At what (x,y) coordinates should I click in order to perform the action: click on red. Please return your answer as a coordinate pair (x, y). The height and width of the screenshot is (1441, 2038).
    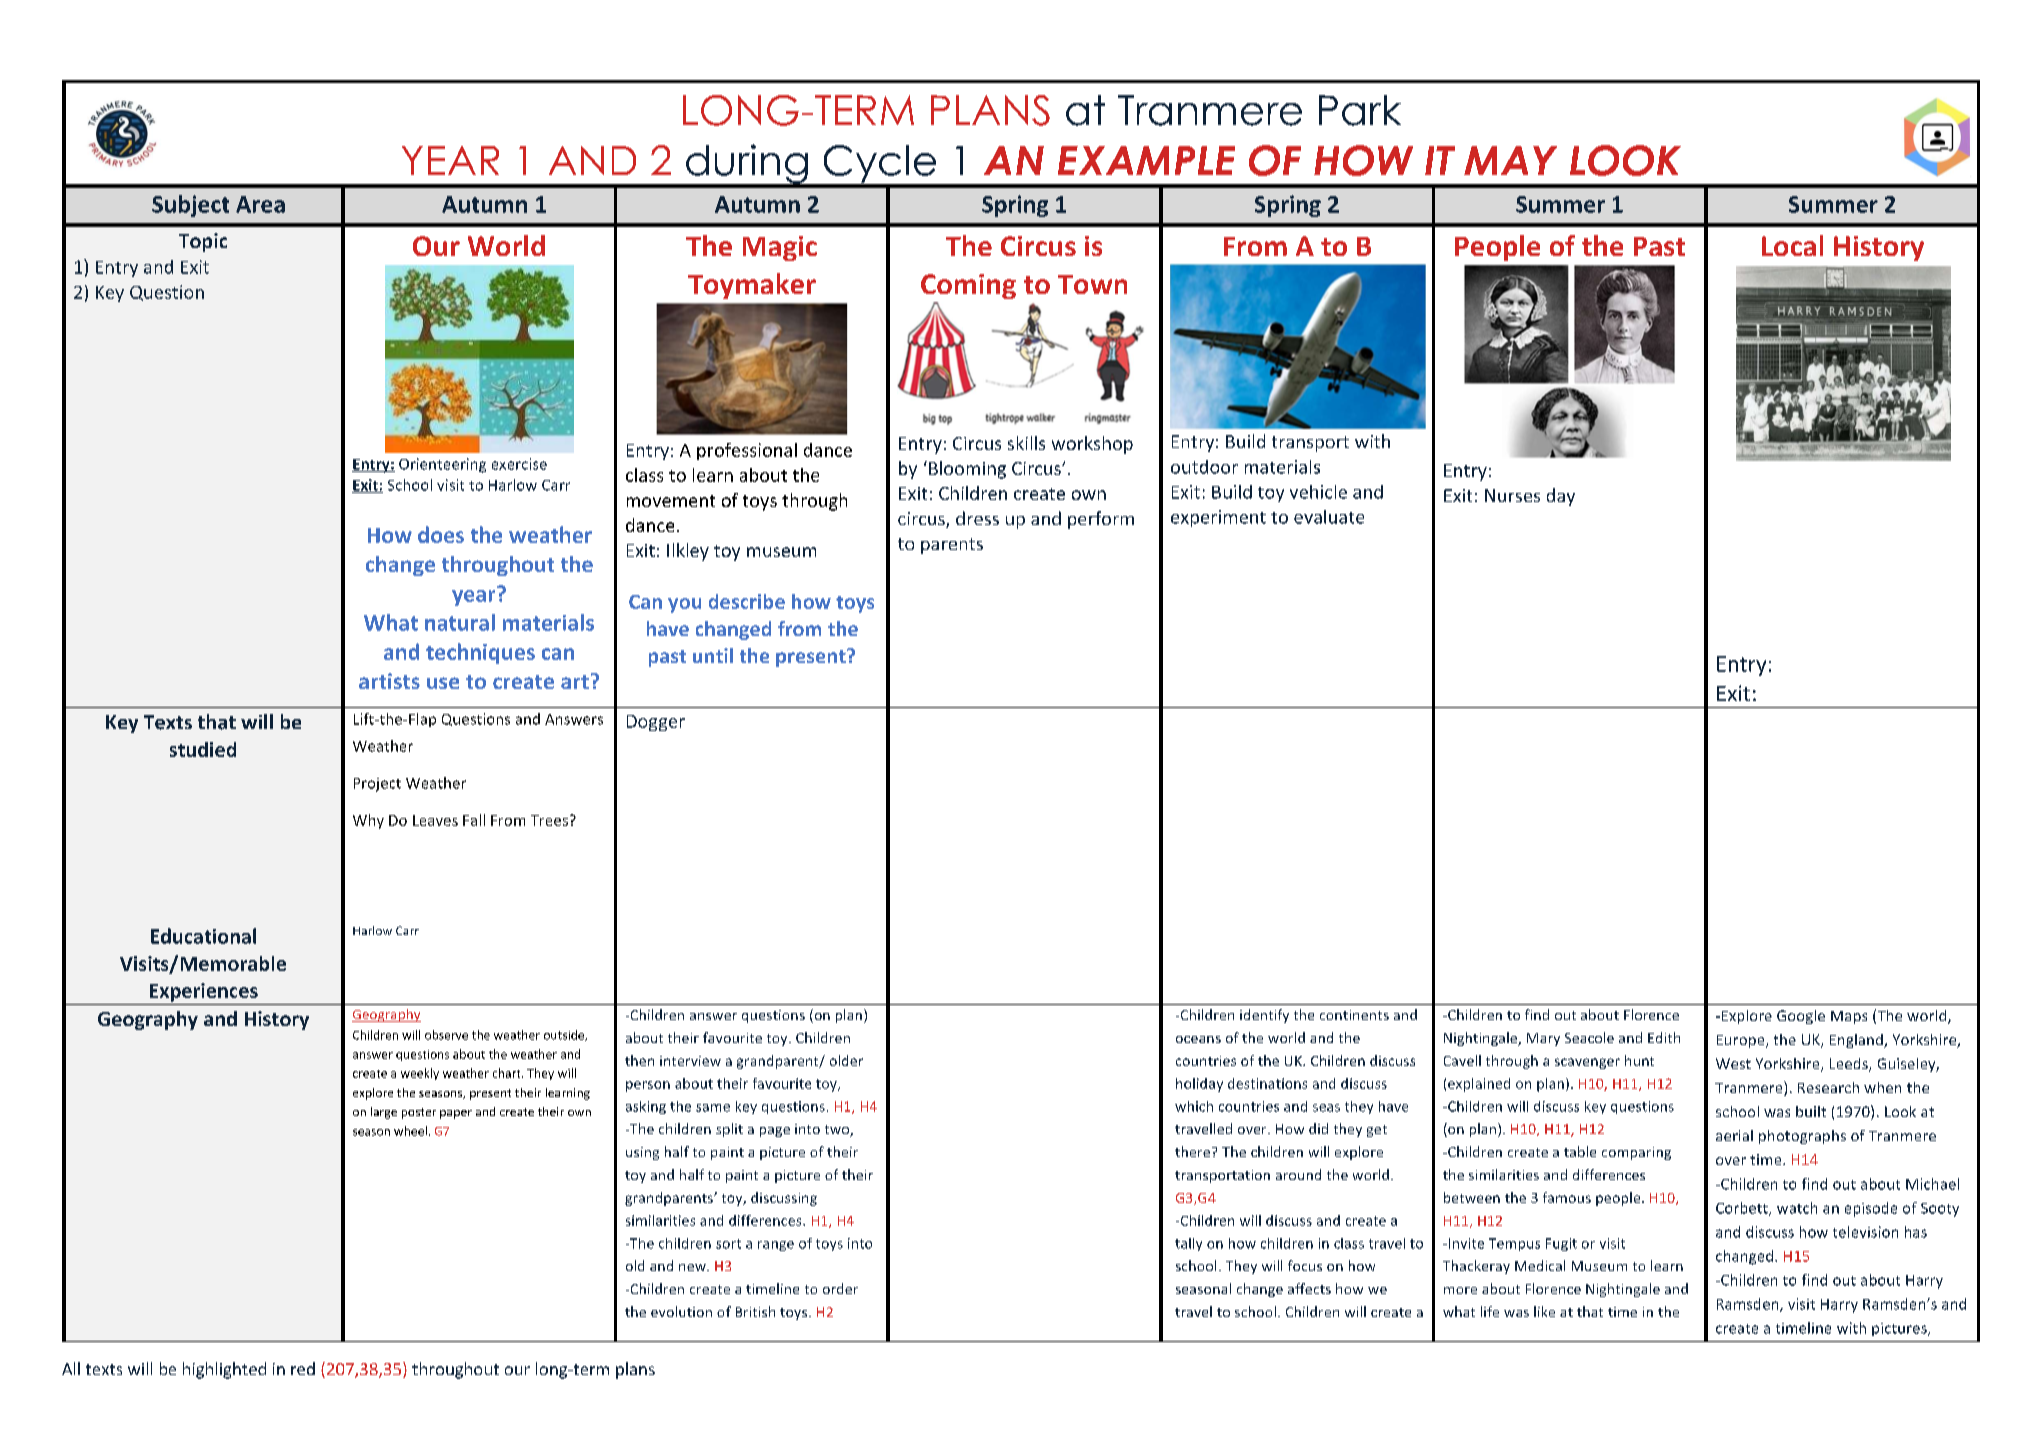
    Looking at the image, I should click on (303, 1368).
